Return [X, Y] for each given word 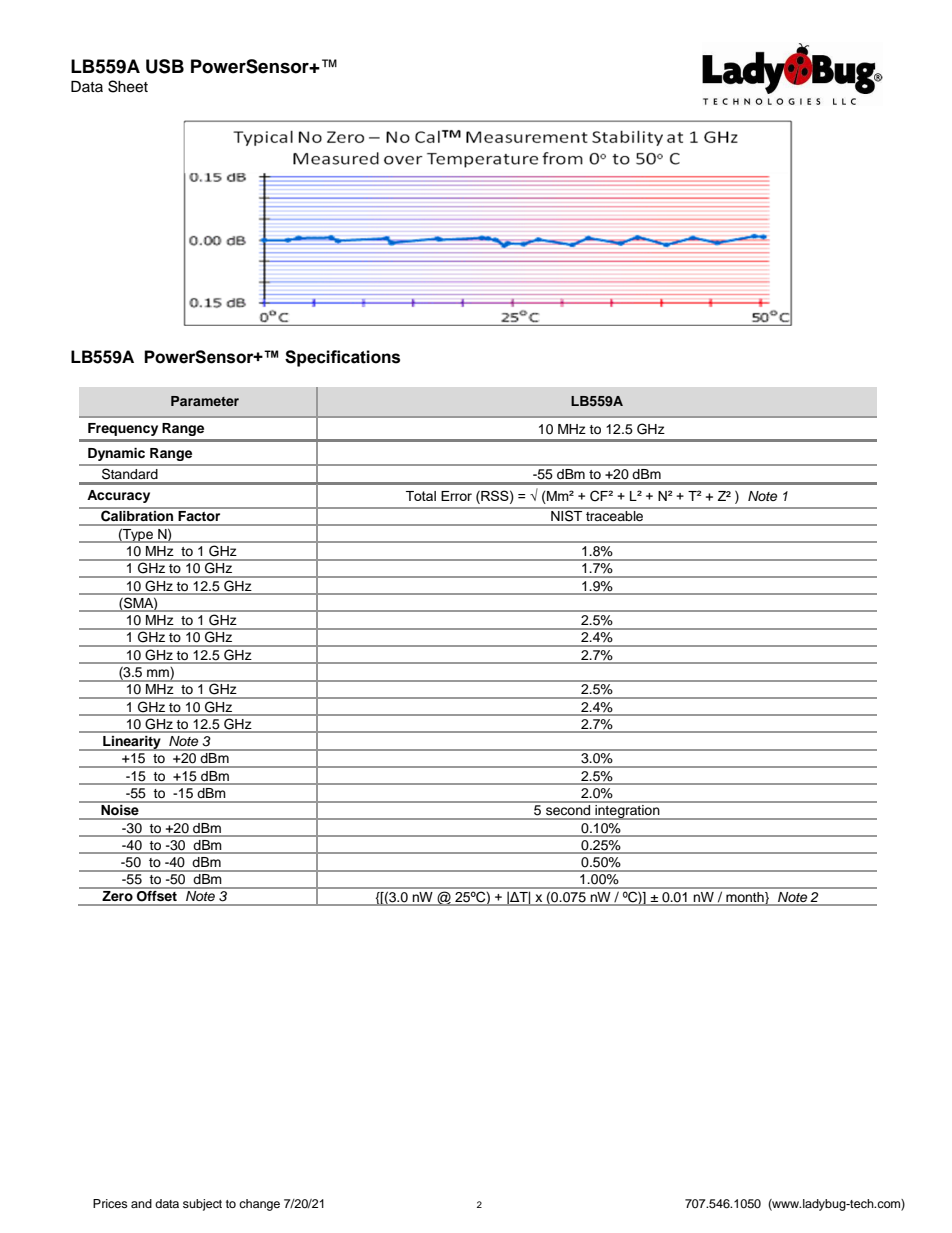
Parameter [205, 401]
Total [421, 496]
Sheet [128, 86]
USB [165, 66]
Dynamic [116, 454]
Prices [110, 1203]
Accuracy [118, 496]
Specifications [342, 358]
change [259, 1205]
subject [202, 1205]
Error [456, 496]
